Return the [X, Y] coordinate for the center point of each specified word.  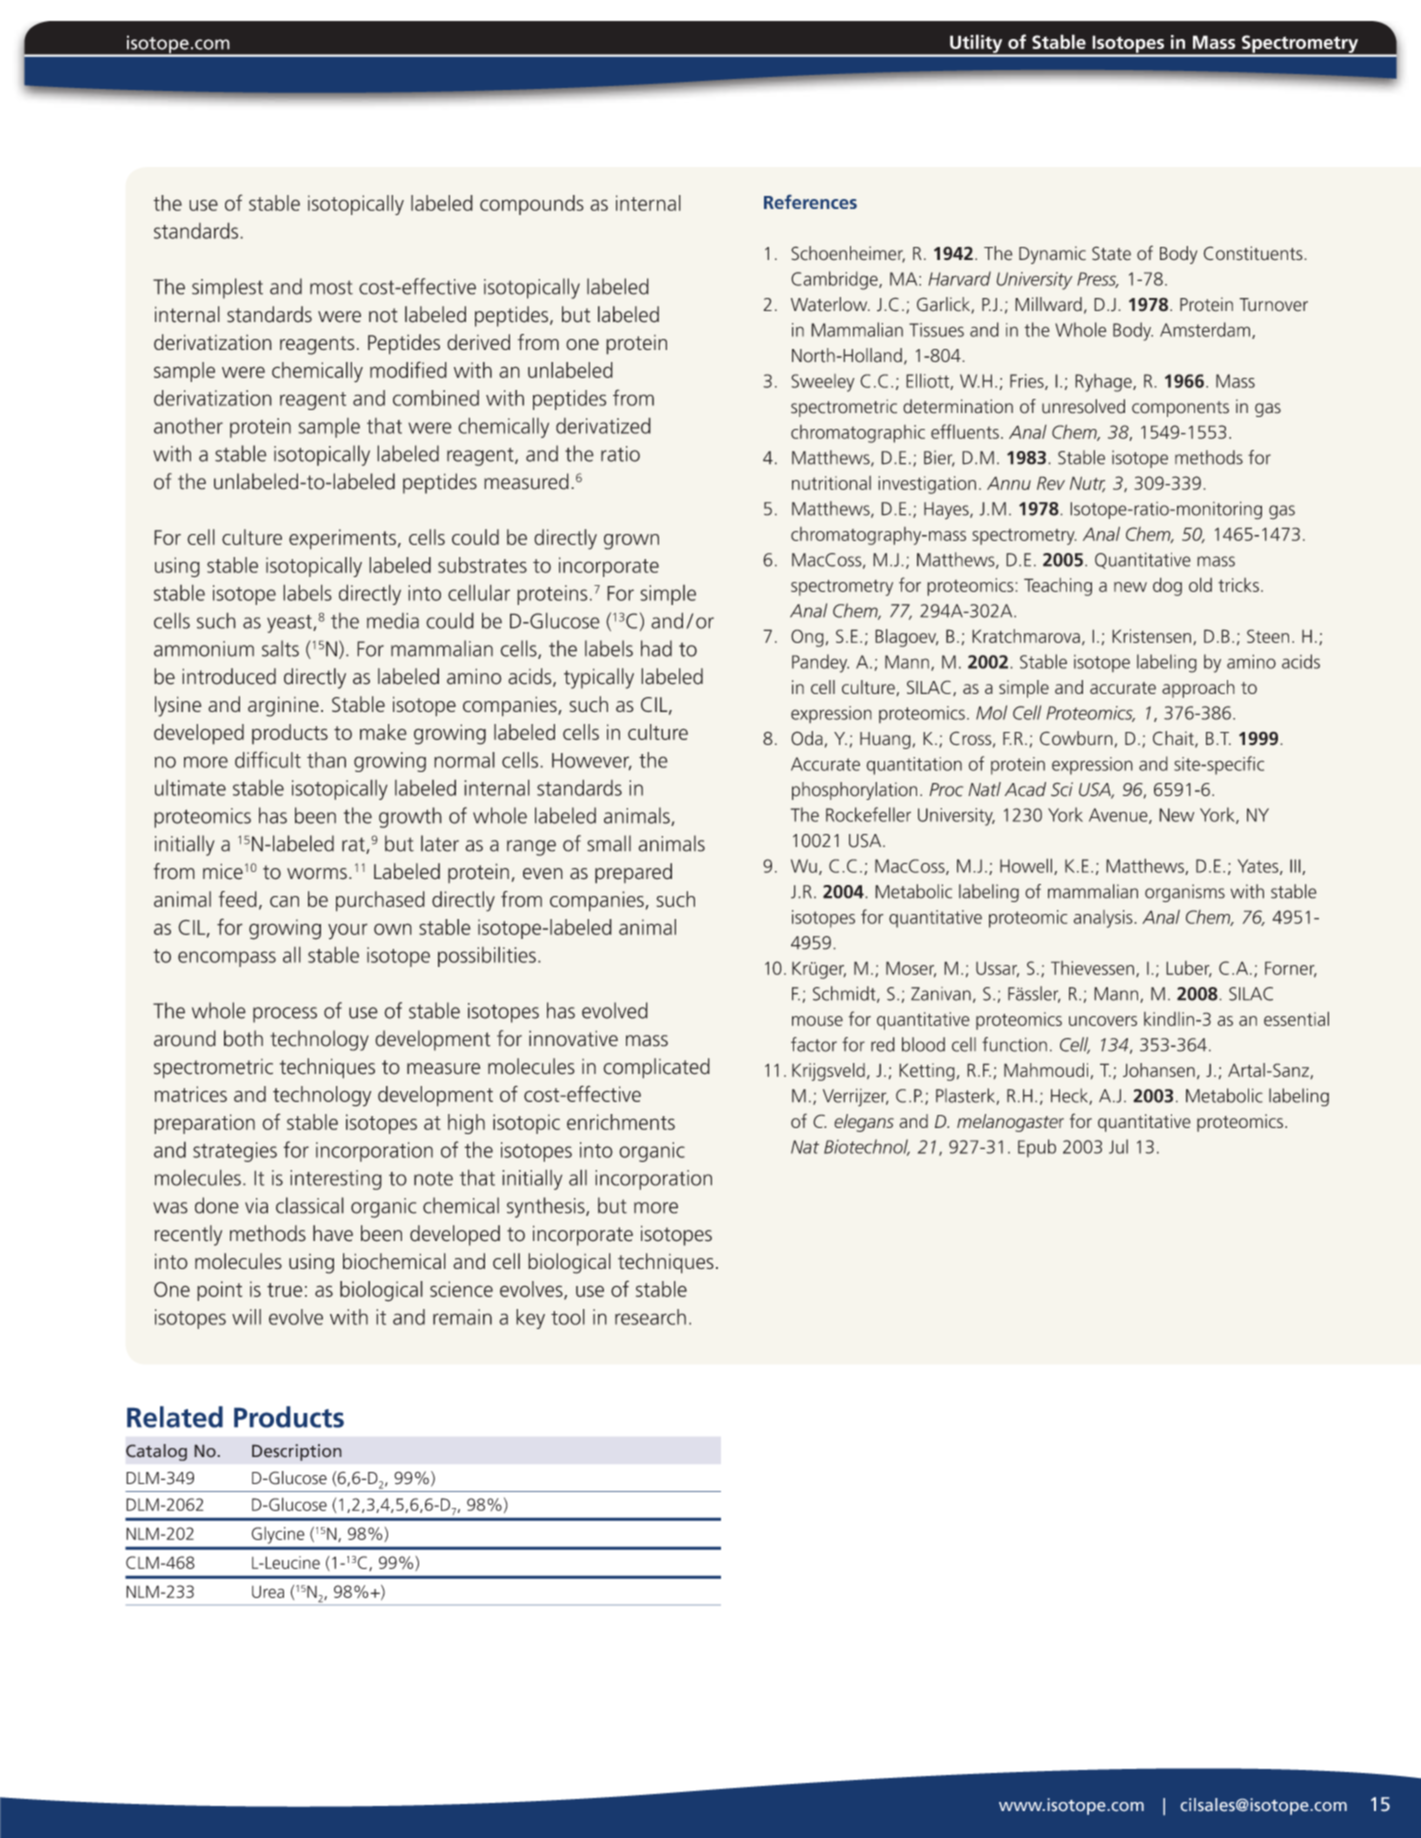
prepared [633, 873]
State [1111, 253]
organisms [1185, 893]
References [810, 202]
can [284, 901]
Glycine [278, 1535]
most [331, 287]
